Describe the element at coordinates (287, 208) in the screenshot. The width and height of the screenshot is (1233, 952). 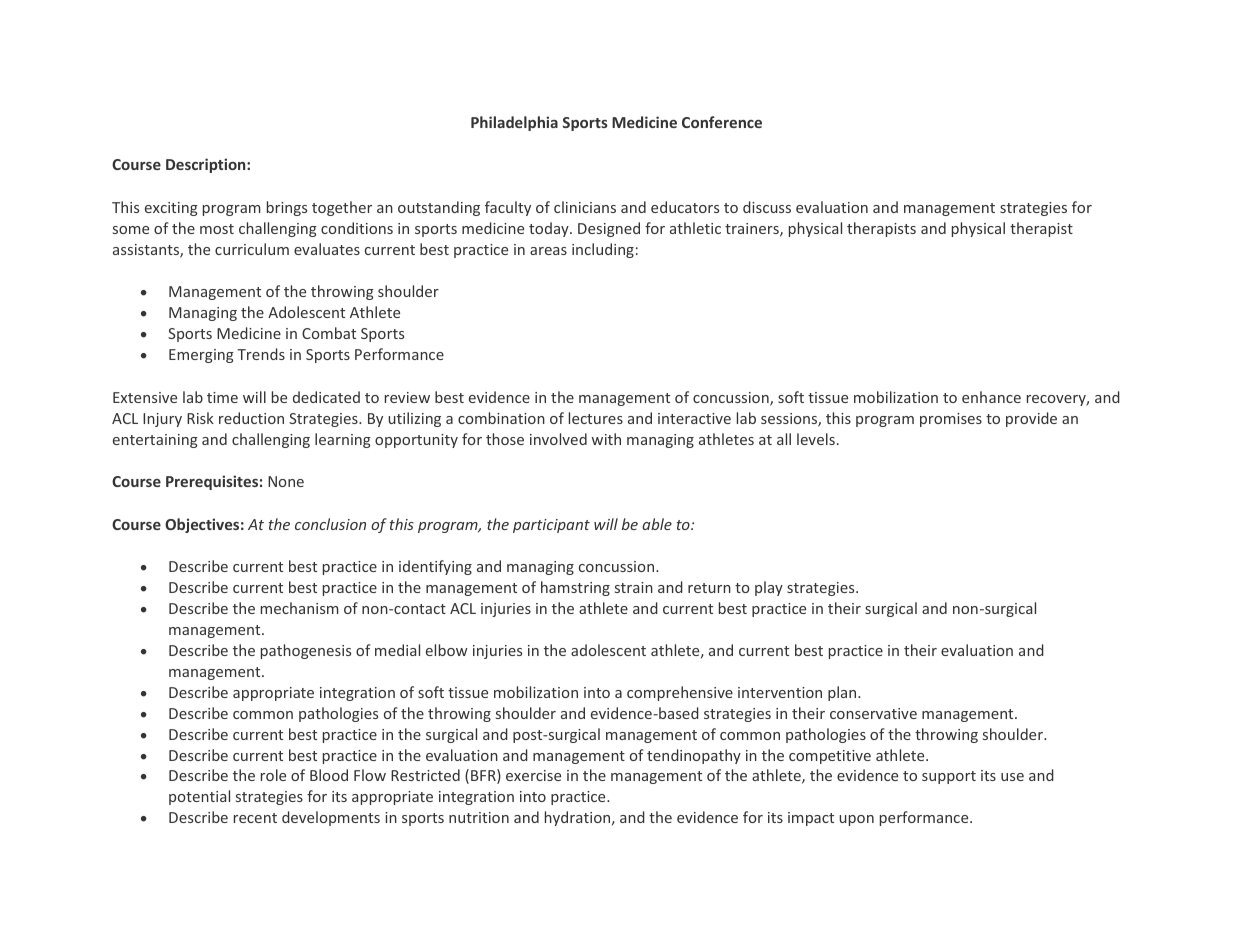
I see `brings` at that location.
